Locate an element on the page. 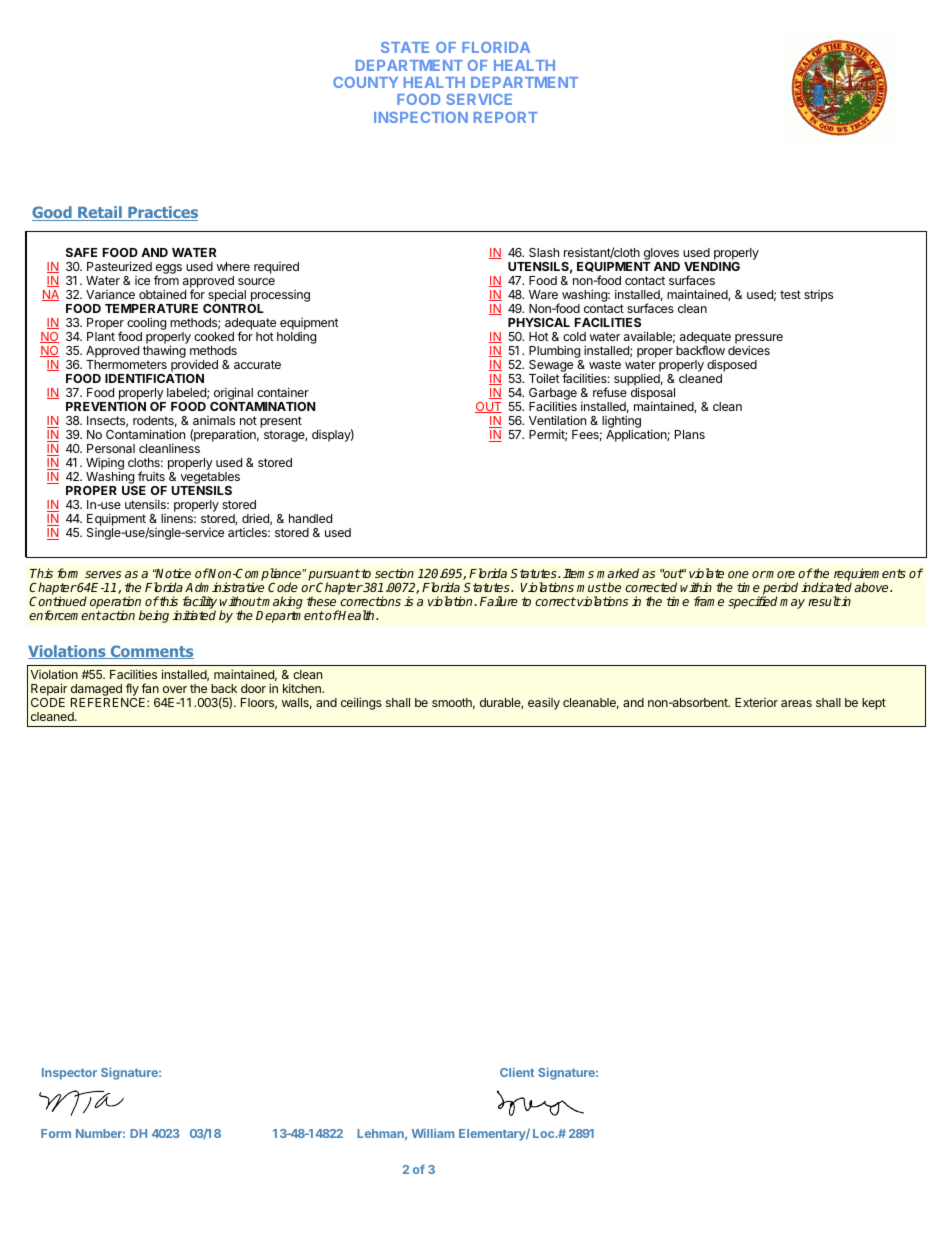 The image size is (952, 1233). REPORT is located at coordinates (506, 117).
